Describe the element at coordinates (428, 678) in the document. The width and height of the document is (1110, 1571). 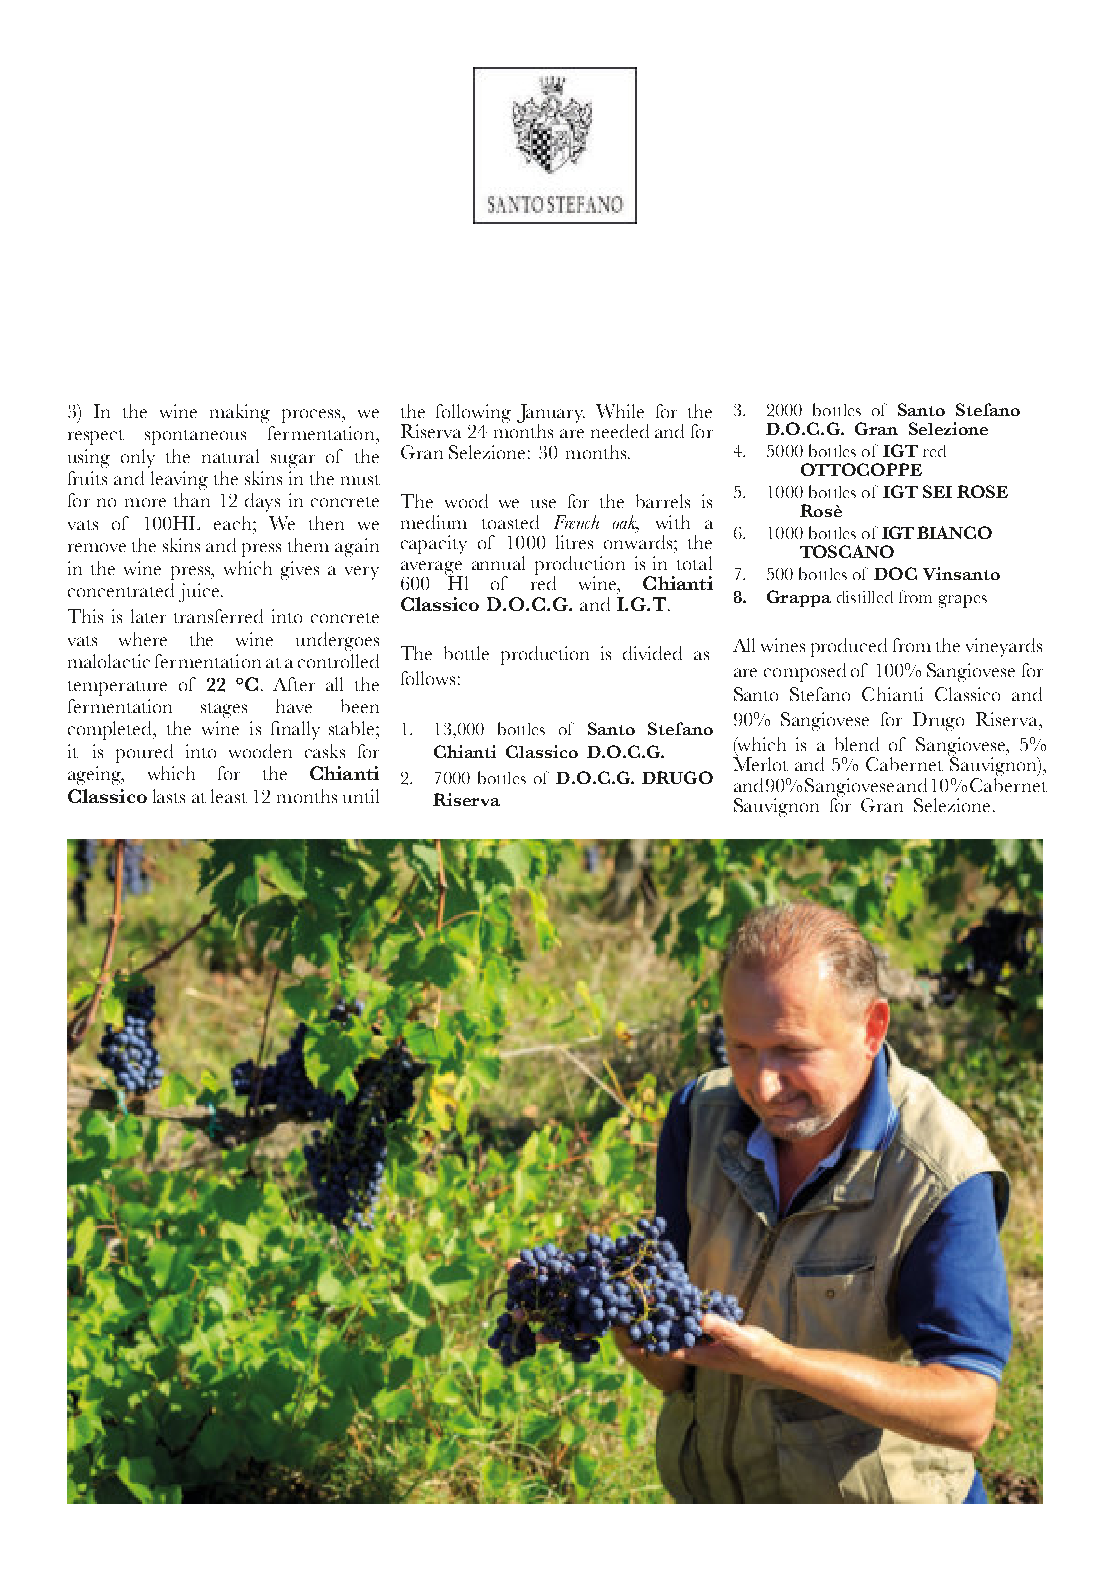
I see `follows` at that location.
